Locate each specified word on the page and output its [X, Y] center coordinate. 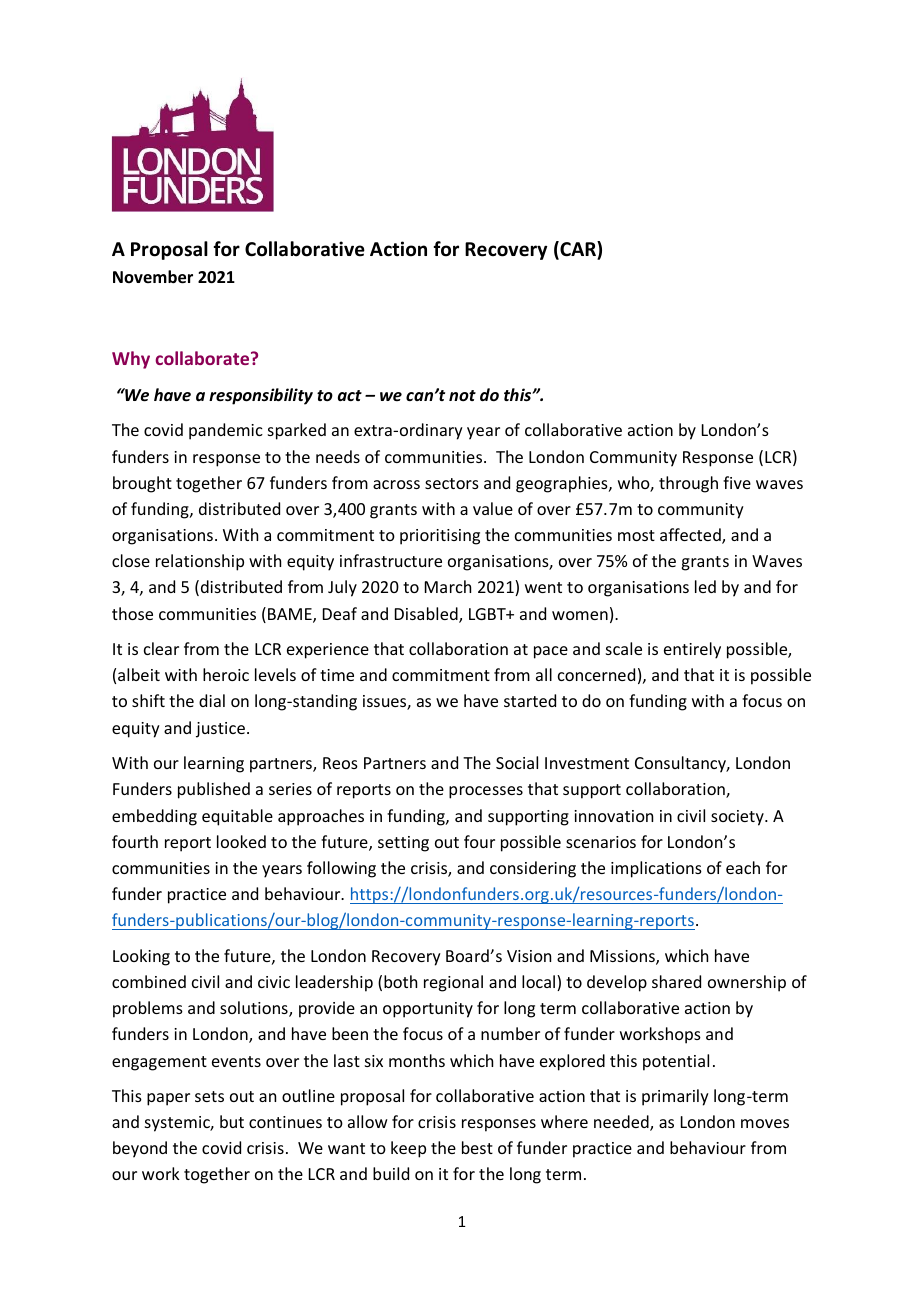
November [153, 277]
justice [220, 730]
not [462, 395]
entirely [692, 650]
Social [517, 762]
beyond [140, 1149]
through [688, 484]
